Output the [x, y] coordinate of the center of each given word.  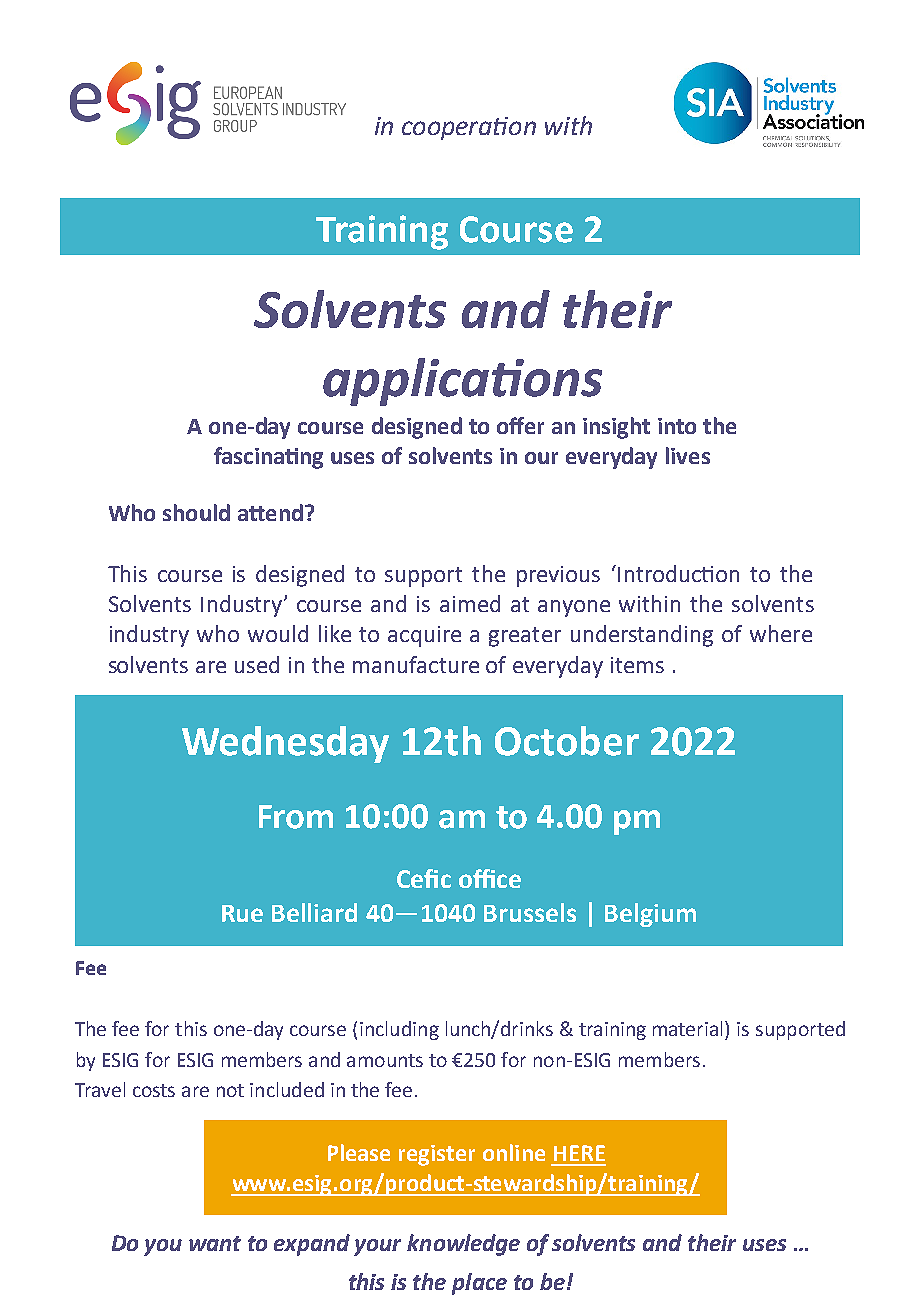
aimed [470, 603]
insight [616, 428]
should [196, 512]
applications [462, 382]
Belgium [650, 915]
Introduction [678, 573]
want [215, 1243]
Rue [242, 913]
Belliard [314, 912]
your [377, 1247]
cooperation [469, 128]
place [479, 1284]
